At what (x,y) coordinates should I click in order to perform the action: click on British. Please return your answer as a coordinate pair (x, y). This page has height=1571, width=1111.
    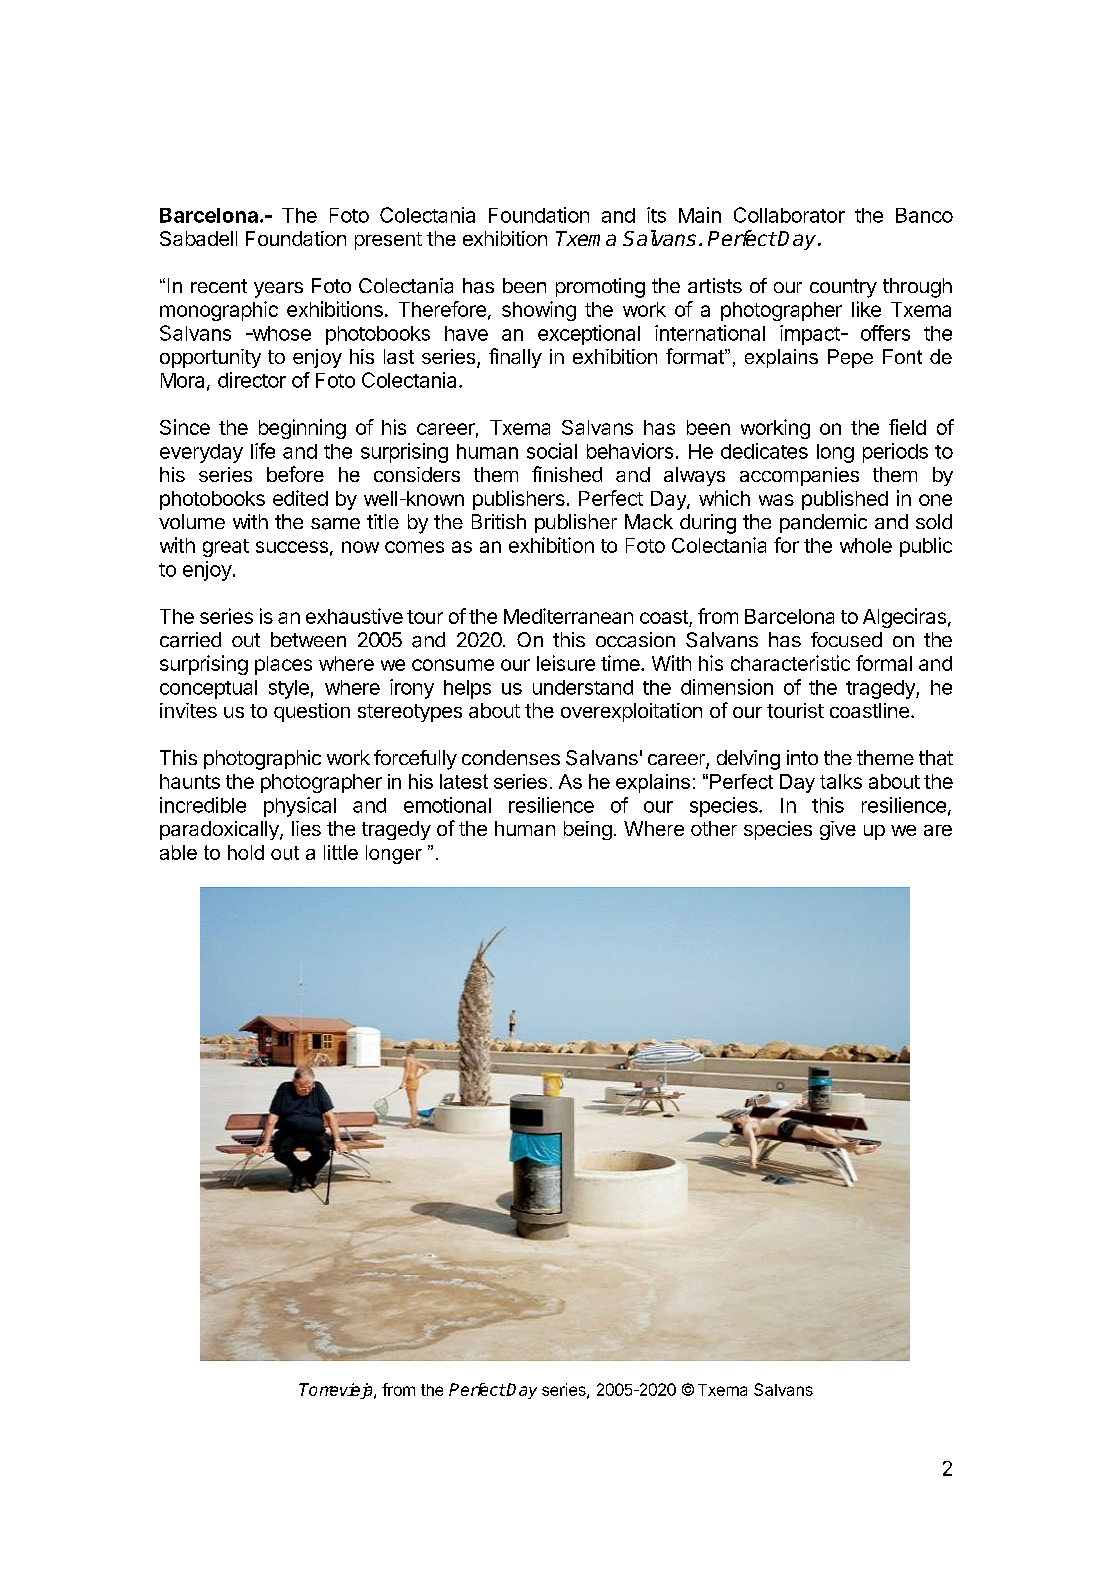
    Looking at the image, I should click on (499, 521).
